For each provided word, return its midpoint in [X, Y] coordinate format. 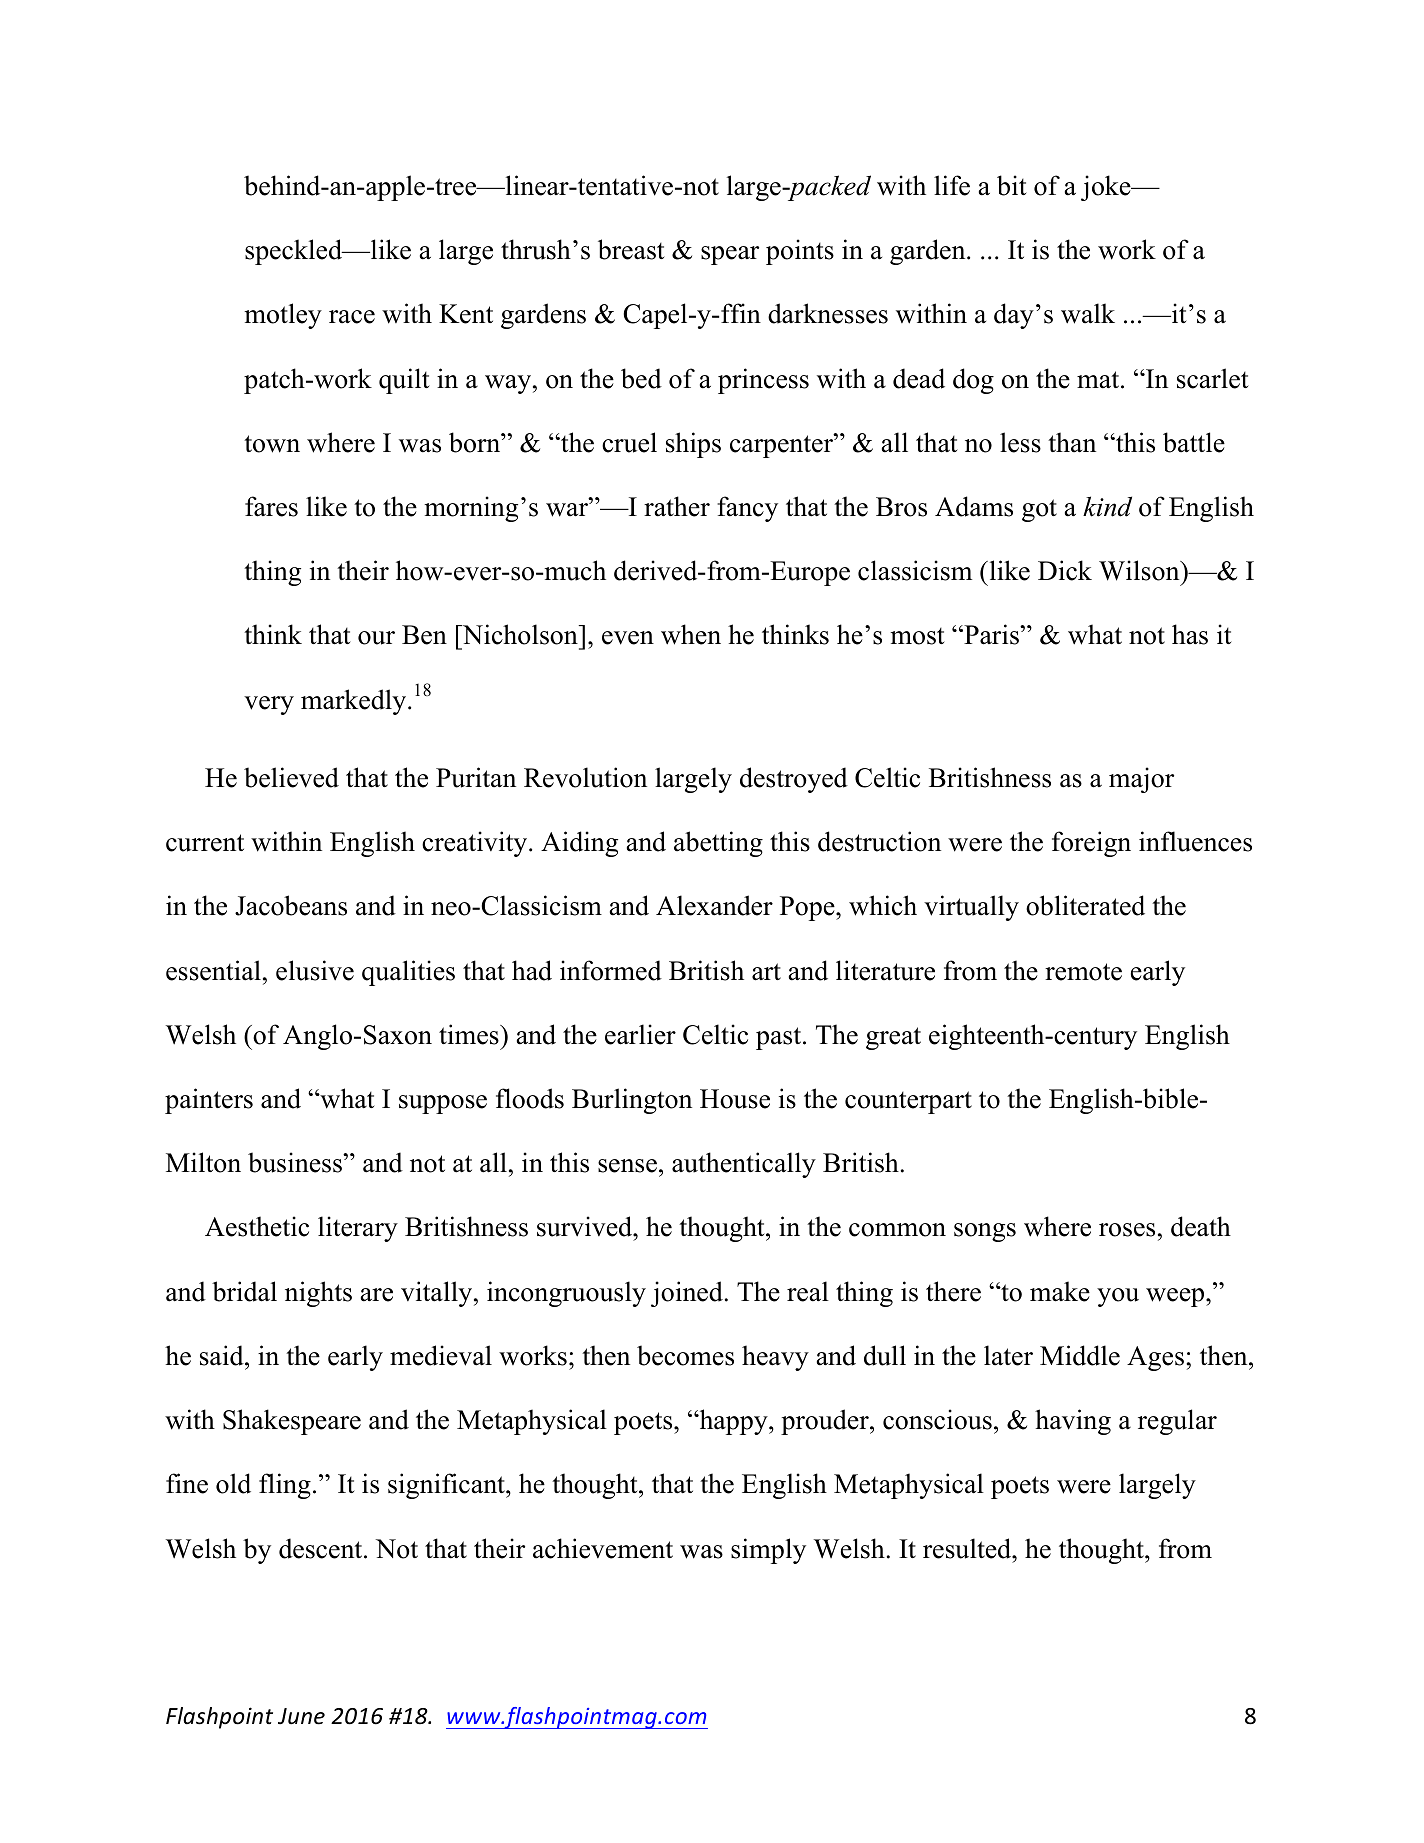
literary [358, 1229]
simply [768, 1551]
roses [1127, 1230]
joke [1107, 188]
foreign [1091, 844]
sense [627, 1166]
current [205, 843]
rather [677, 506]
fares [271, 506]
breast [631, 249]
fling [285, 1486]
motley [283, 316]
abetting [718, 844]
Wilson [1140, 570]
